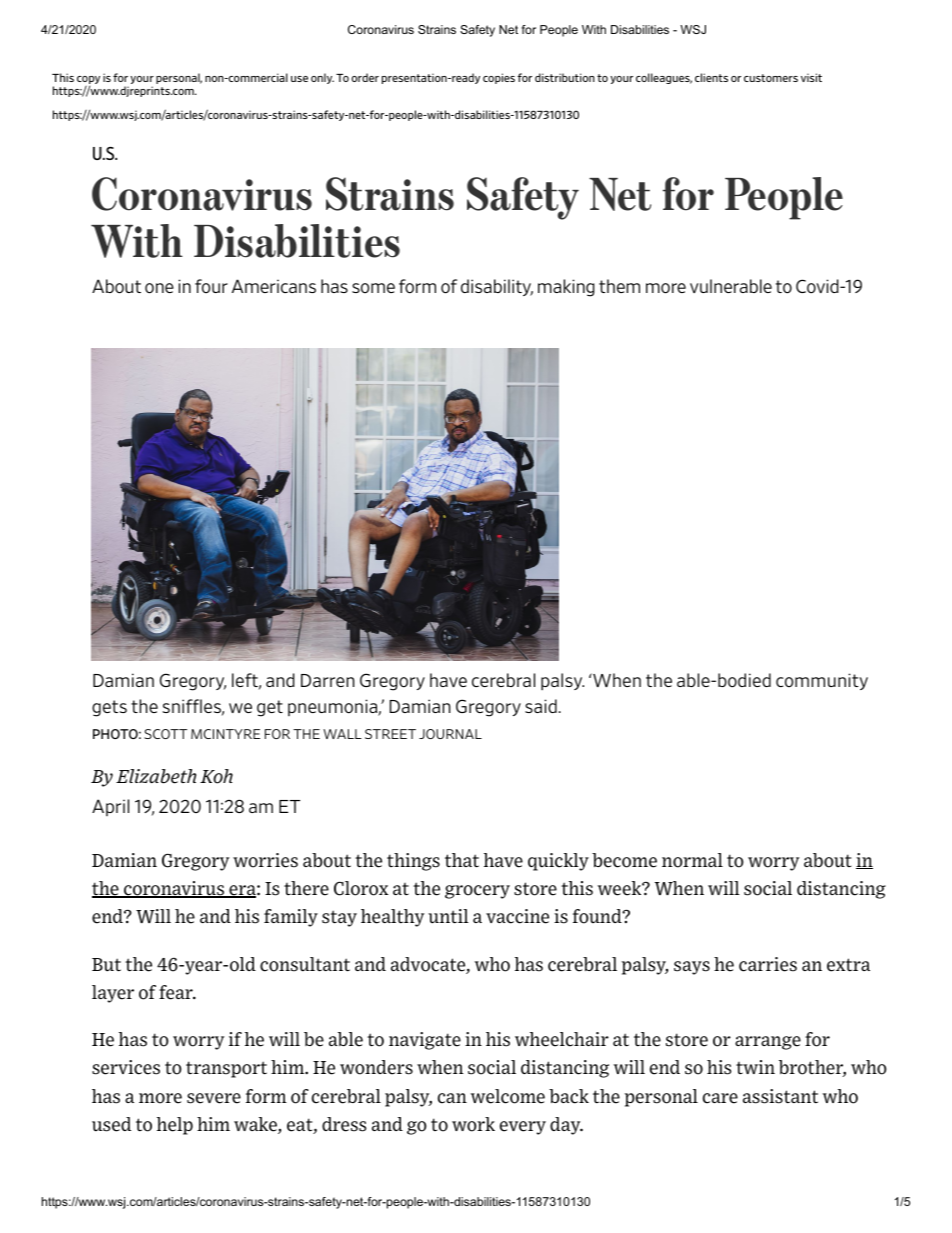 This screenshot has height=1233, width=952. What do you see at coordinates (508, 1096) in the screenshot?
I see `welcome` at bounding box center [508, 1096].
